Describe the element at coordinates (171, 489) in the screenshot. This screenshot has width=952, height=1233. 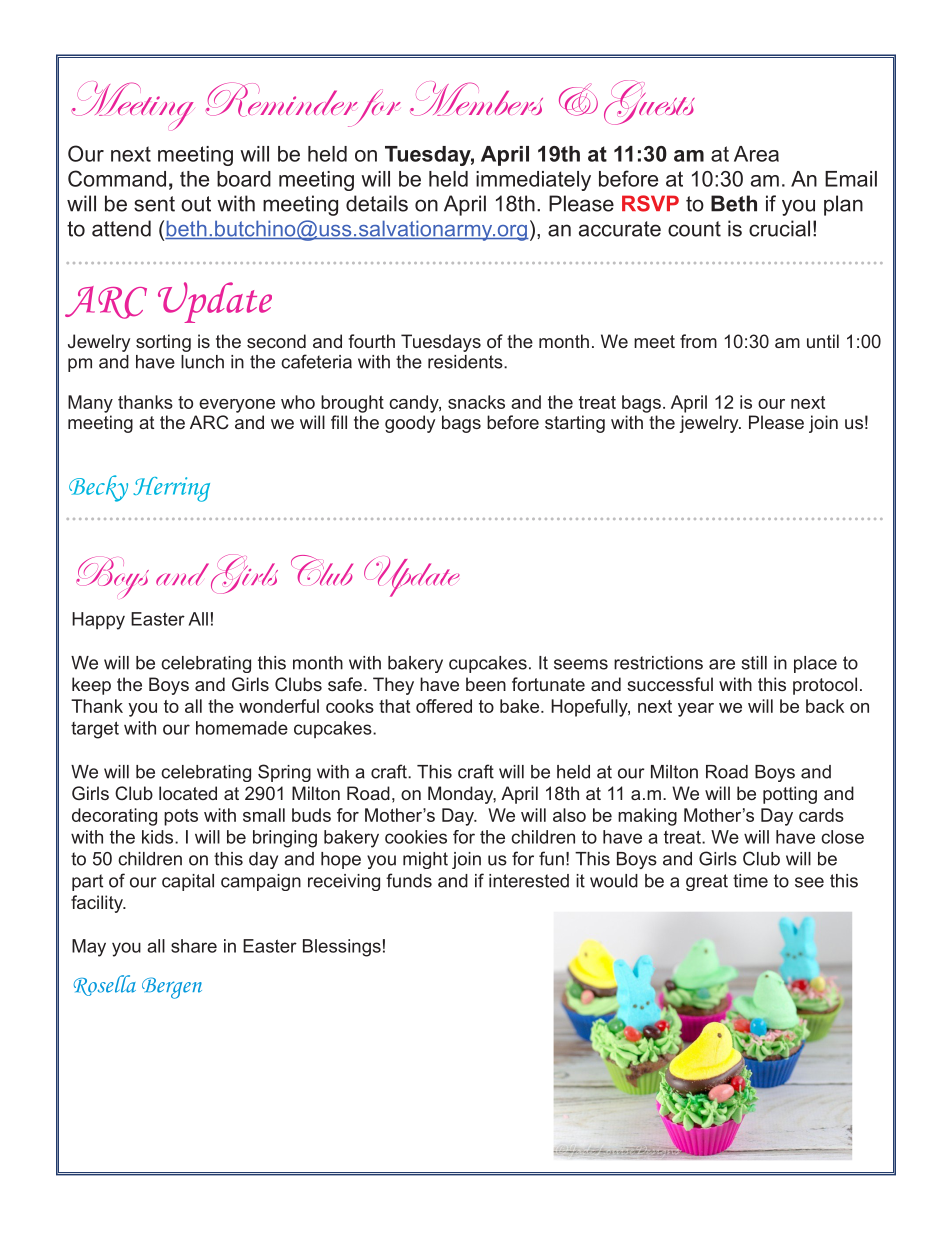
I see `Herring` at that location.
